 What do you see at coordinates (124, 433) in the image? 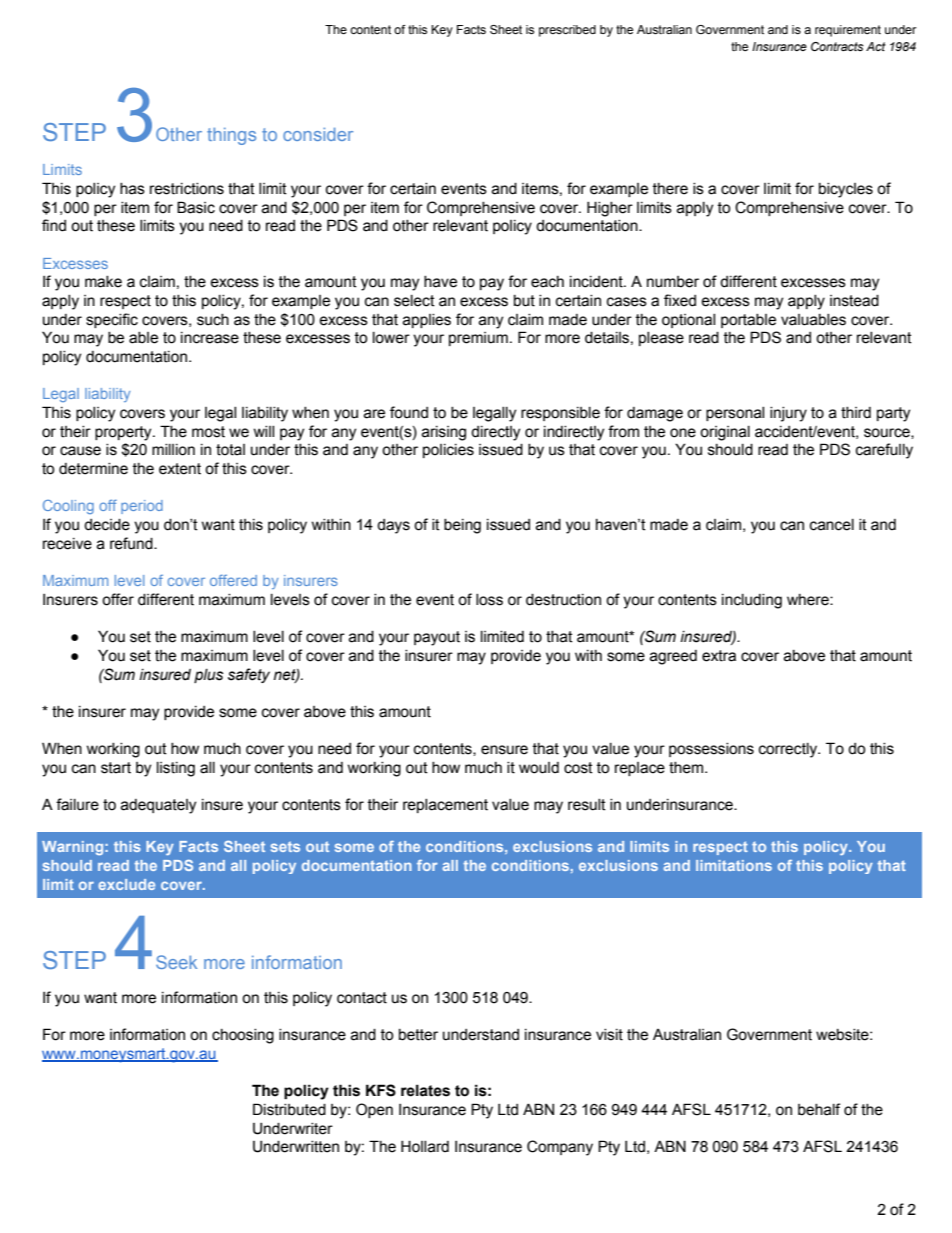
I see `property` at bounding box center [124, 433].
